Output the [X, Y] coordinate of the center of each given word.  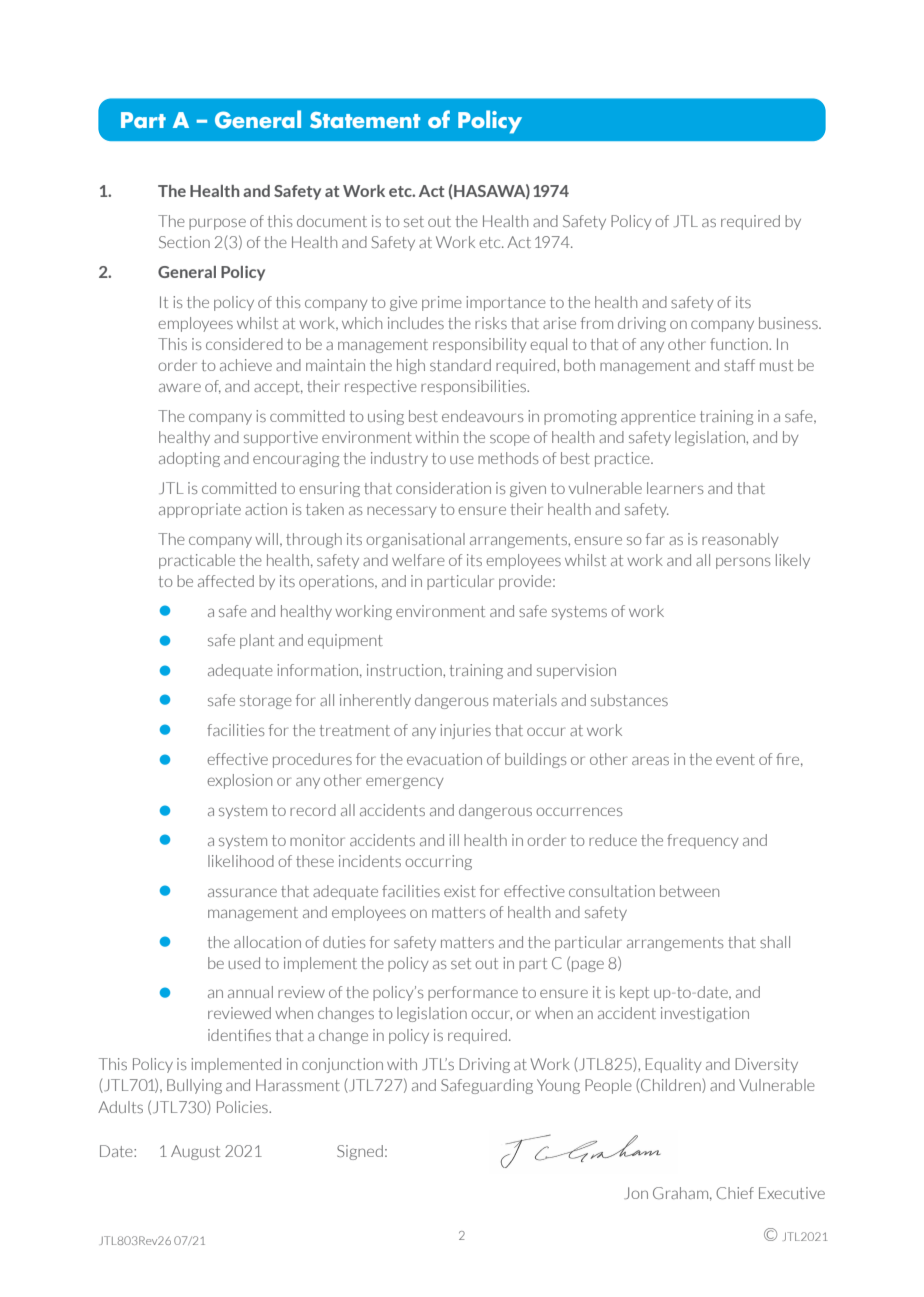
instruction [405, 670]
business [789, 323]
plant [257, 641]
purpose [217, 224]
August [195, 1152]
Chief [735, 1193]
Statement [365, 120]
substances [629, 700]
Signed [360, 1152]
